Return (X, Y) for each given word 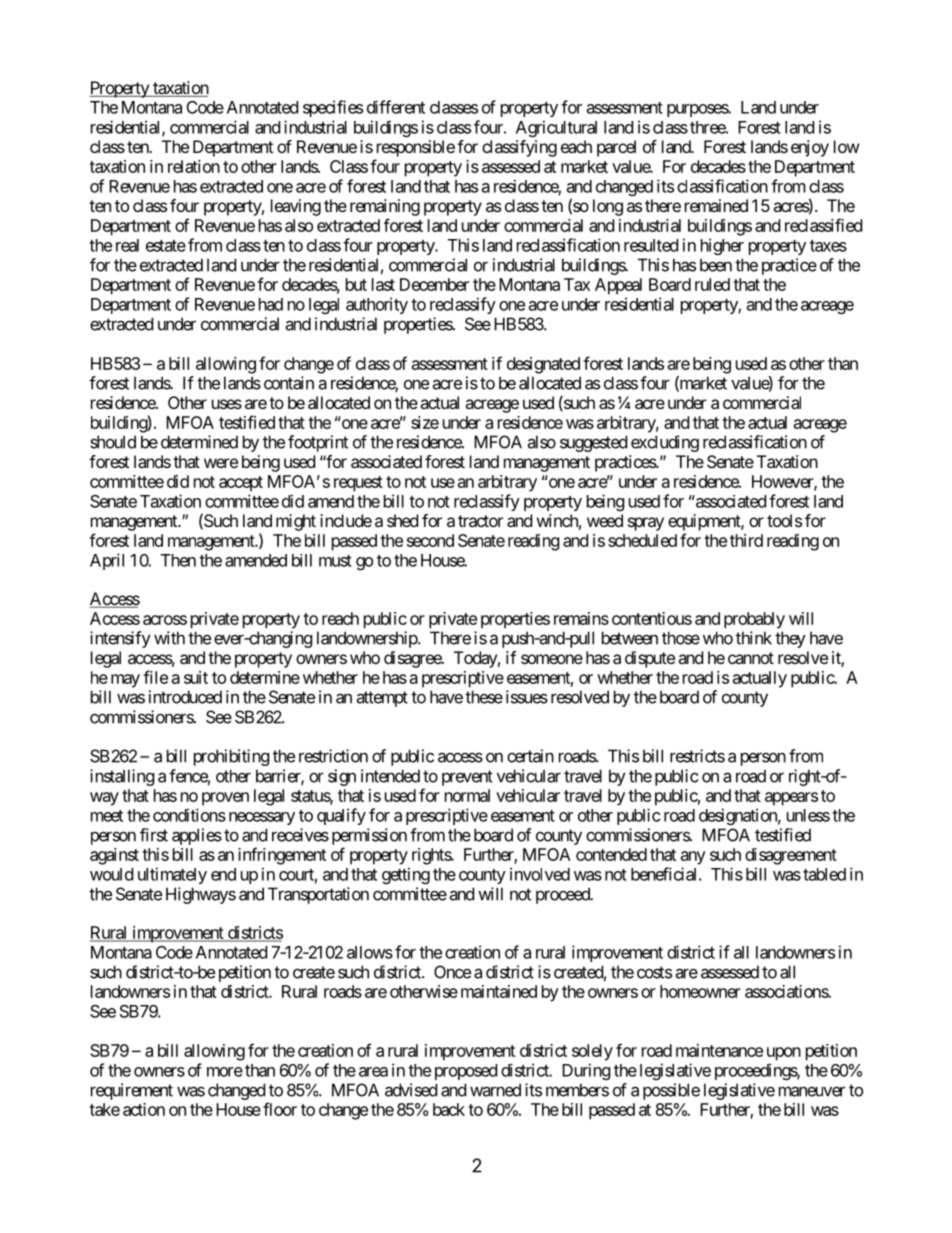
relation (194, 166)
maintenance (719, 1050)
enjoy (810, 148)
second (430, 540)
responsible (416, 148)
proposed (466, 1072)
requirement (132, 1091)
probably (754, 620)
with (169, 638)
